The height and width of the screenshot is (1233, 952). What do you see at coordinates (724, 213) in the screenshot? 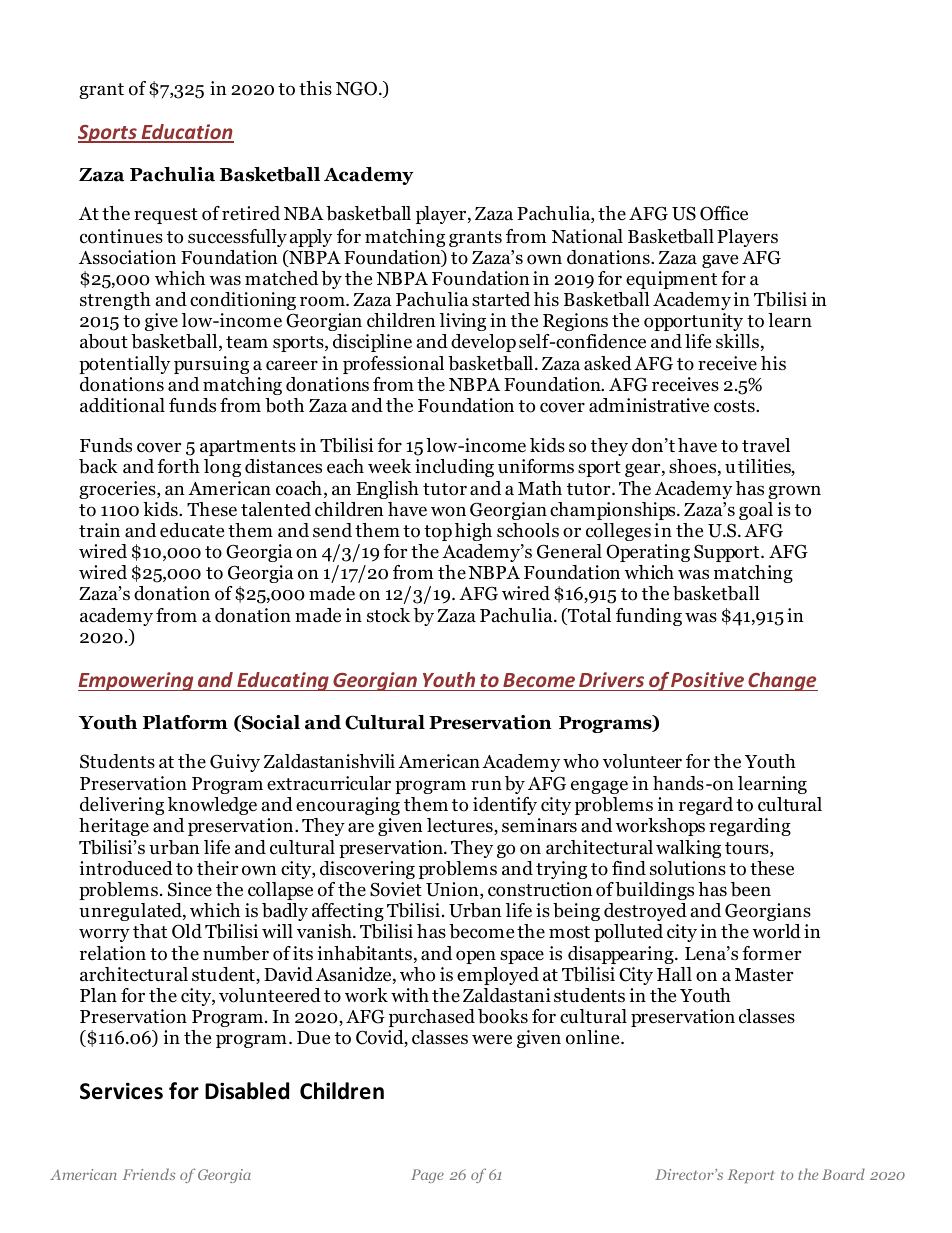
I see `Office` at bounding box center [724, 213].
